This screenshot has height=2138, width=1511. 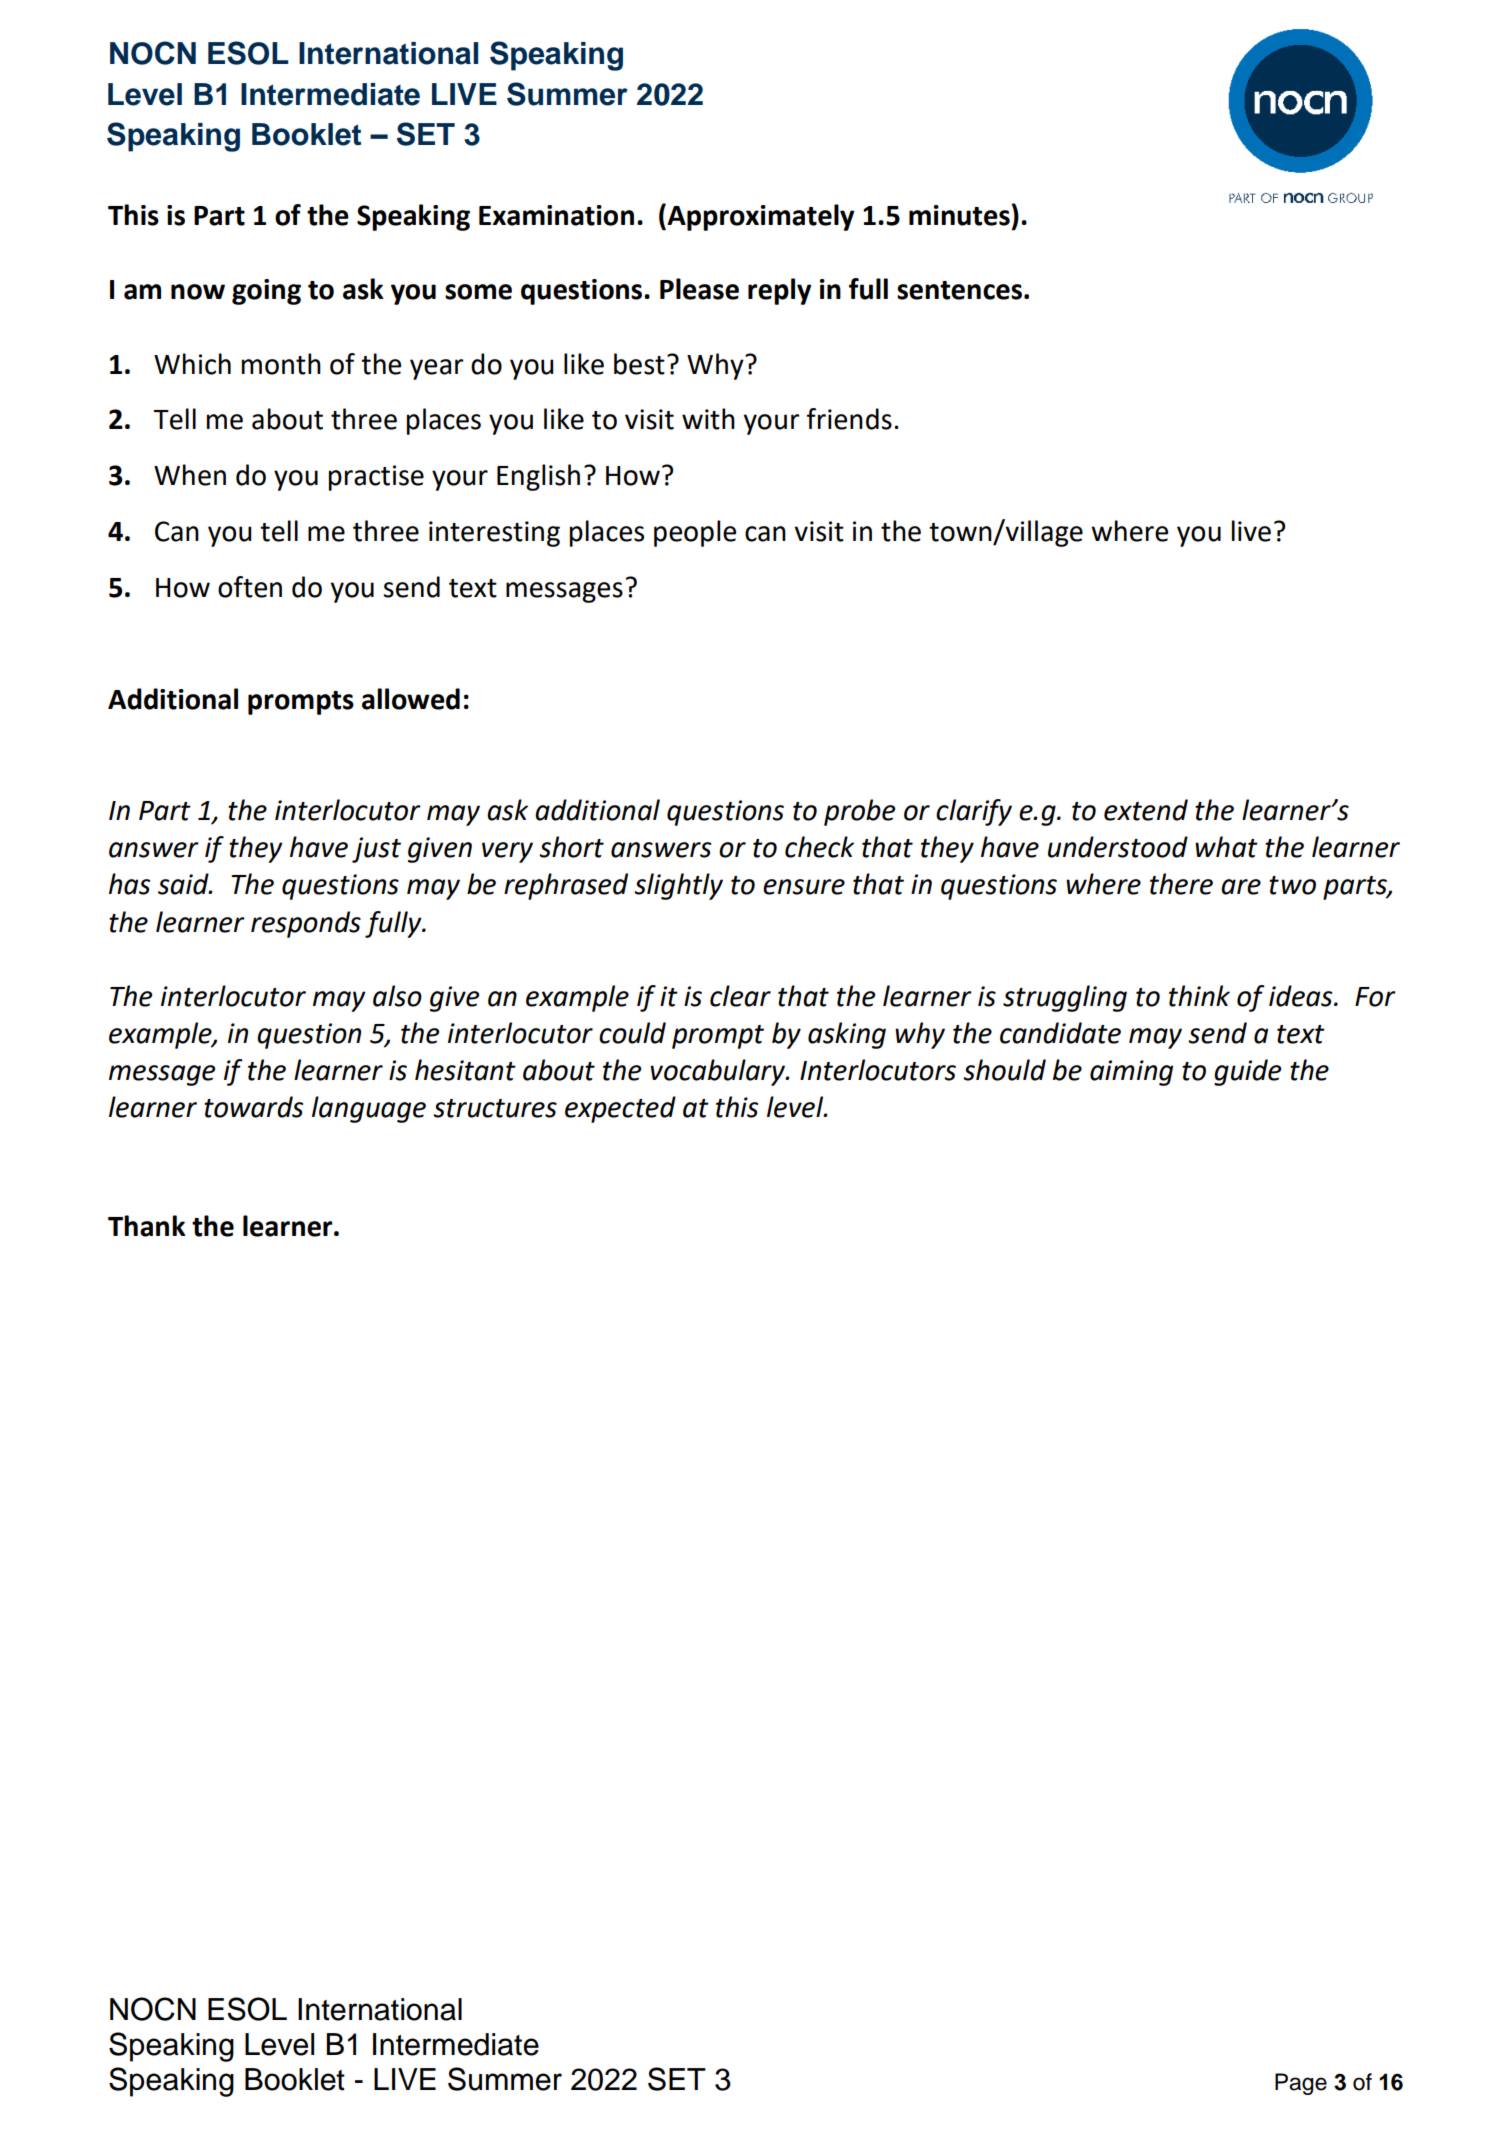 I want to click on going, so click(x=266, y=292).
